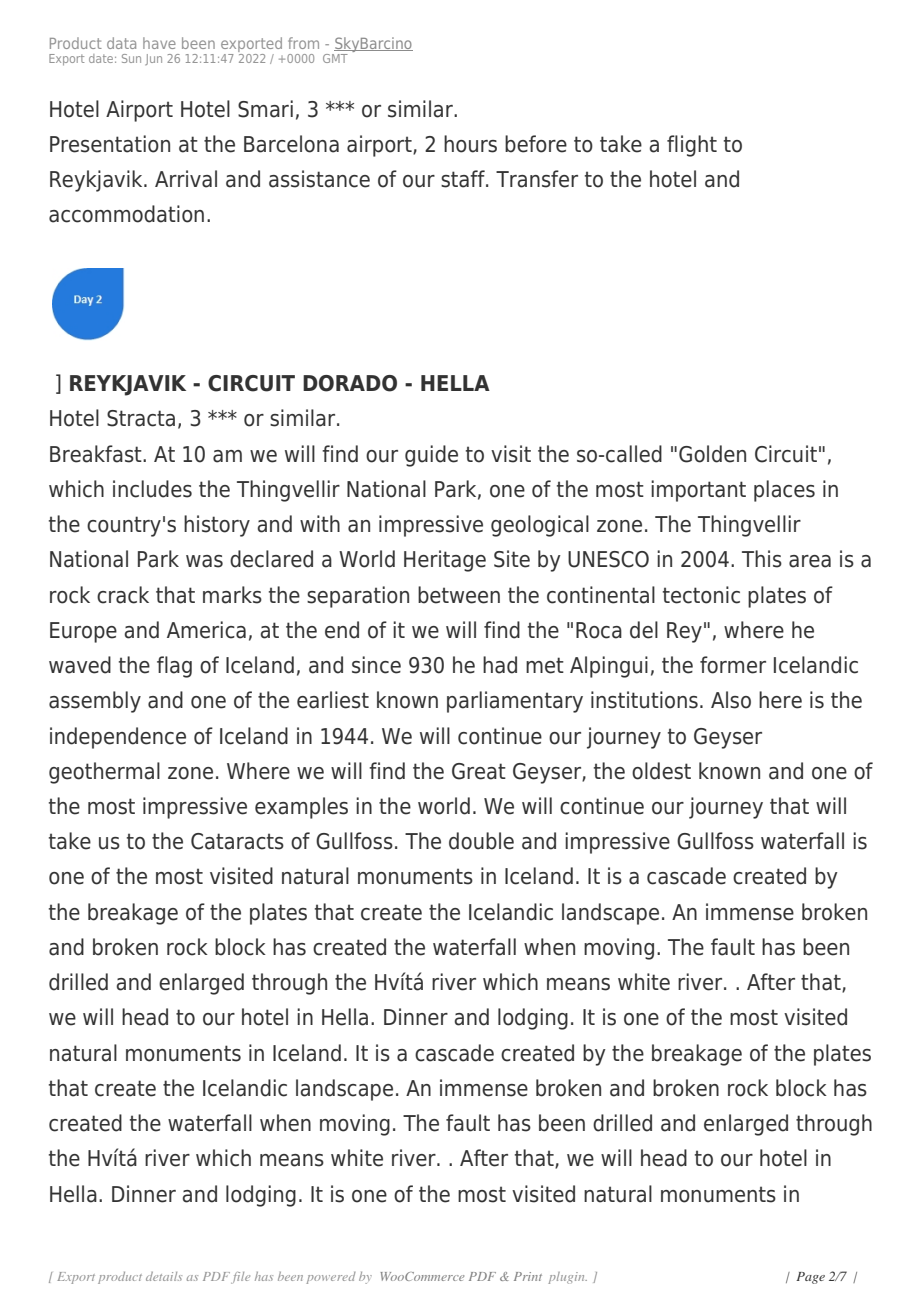 The image size is (924, 1308). What do you see at coordinates (692, 146) in the document?
I see `flight` at bounding box center [692, 146].
